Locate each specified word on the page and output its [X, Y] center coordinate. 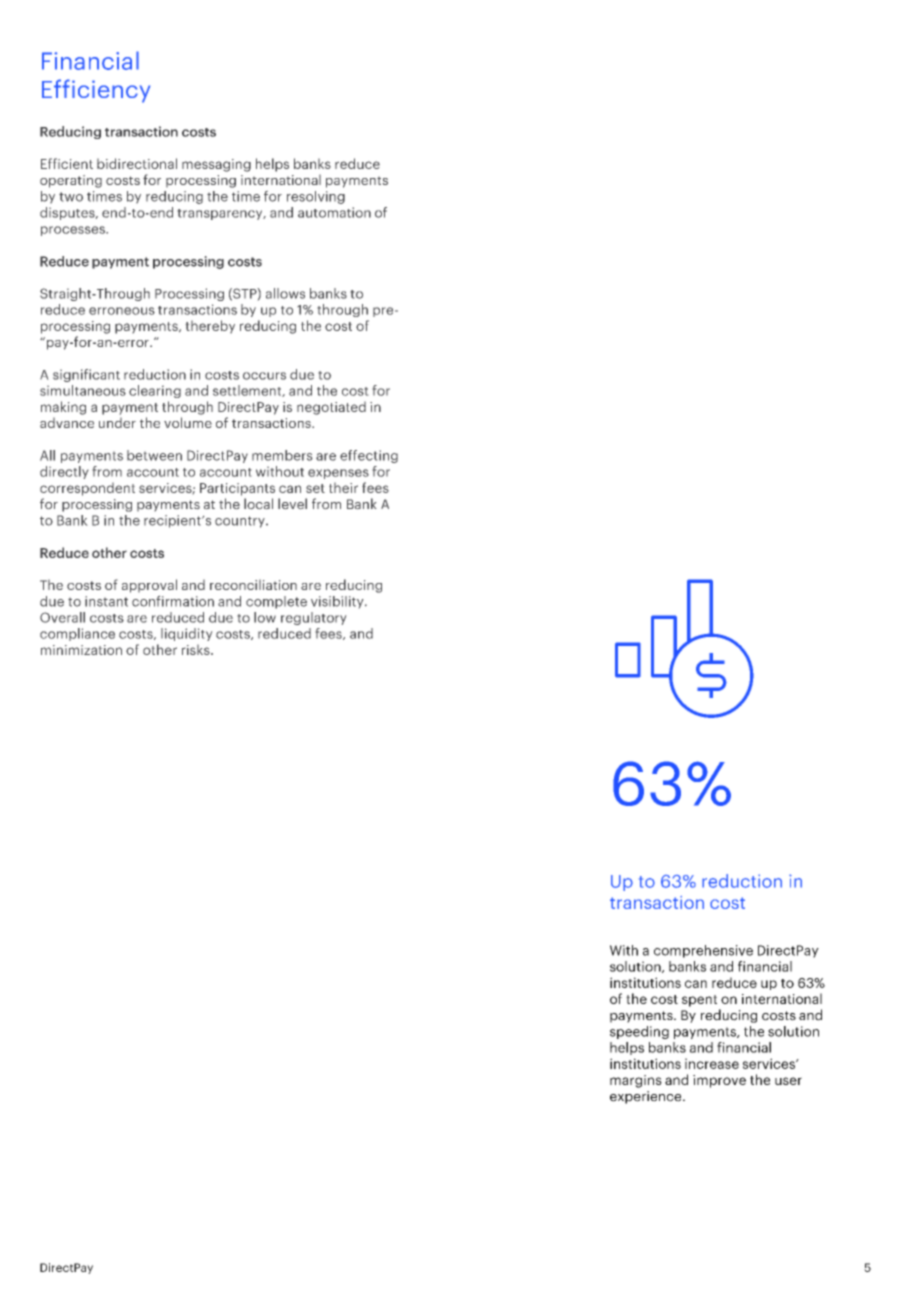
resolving [316, 197]
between [154, 455]
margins [636, 1081]
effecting [369, 456]
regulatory [314, 618]
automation [334, 212]
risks [197, 649]
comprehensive [703, 951]
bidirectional [137, 163]
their [343, 487]
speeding [639, 1032]
